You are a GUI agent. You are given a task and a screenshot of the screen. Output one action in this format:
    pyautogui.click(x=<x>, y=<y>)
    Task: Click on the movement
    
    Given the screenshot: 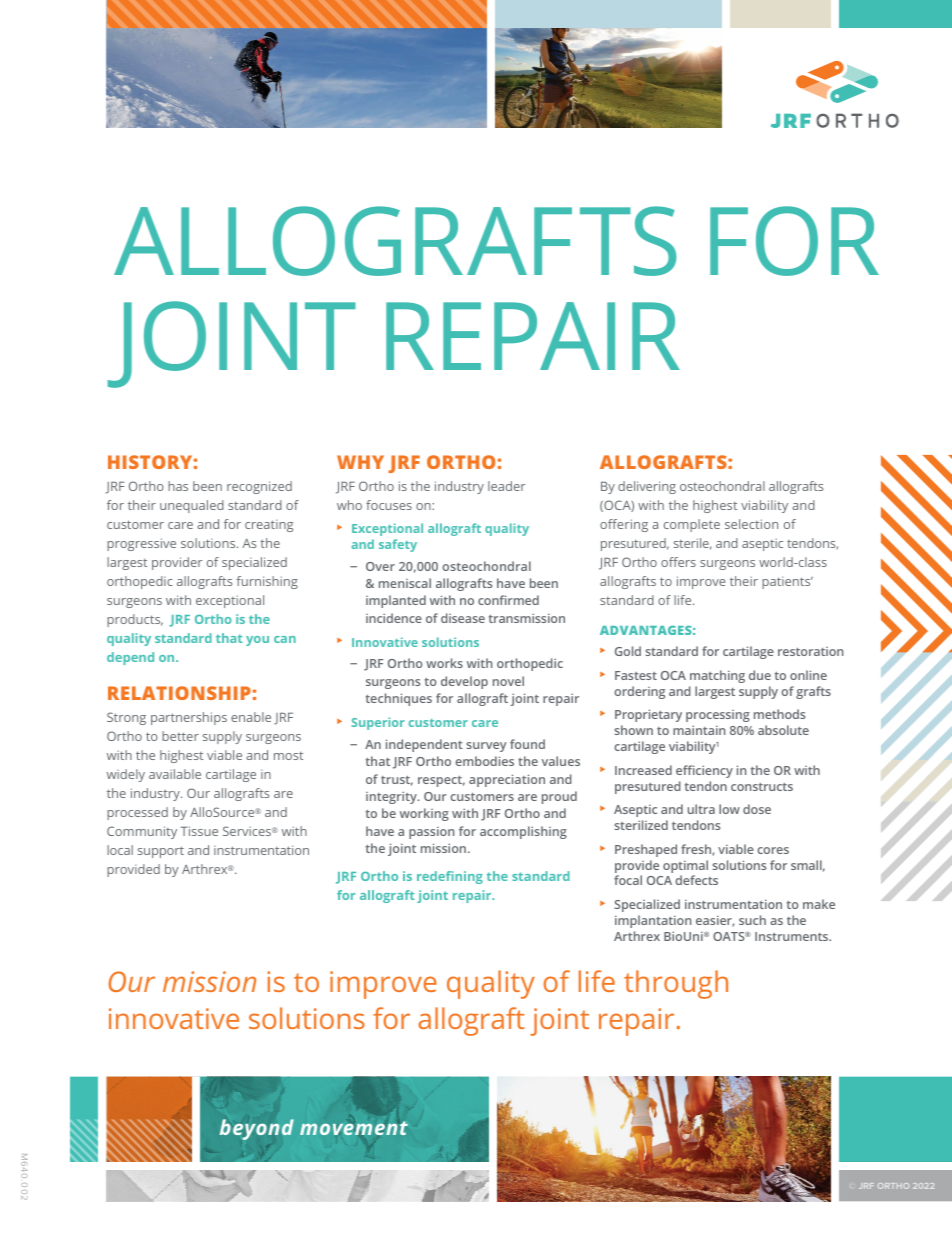 What is the action you would take?
    pyautogui.click(x=354, y=1128)
